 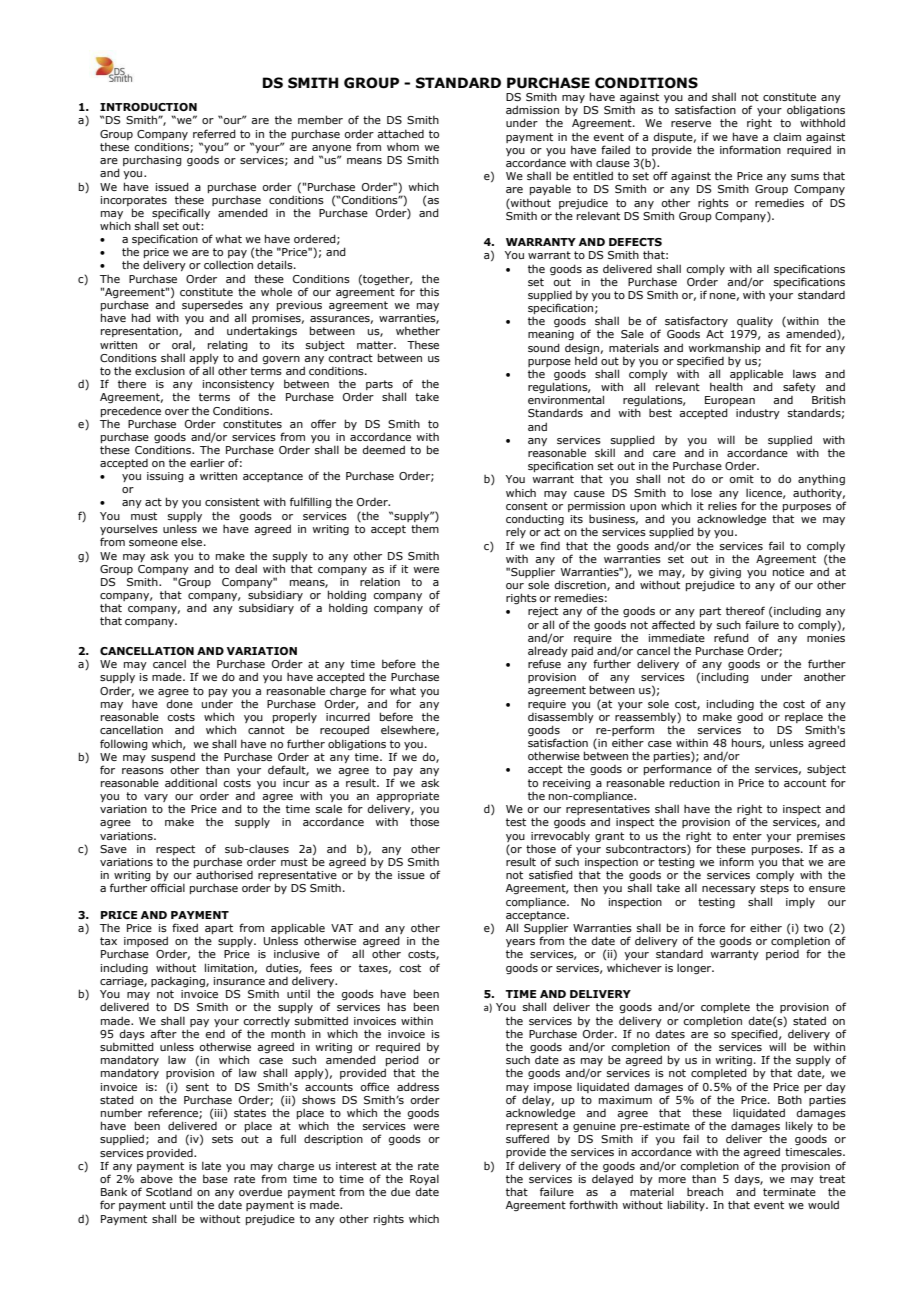 I want to click on late, so click(x=211, y=1165).
